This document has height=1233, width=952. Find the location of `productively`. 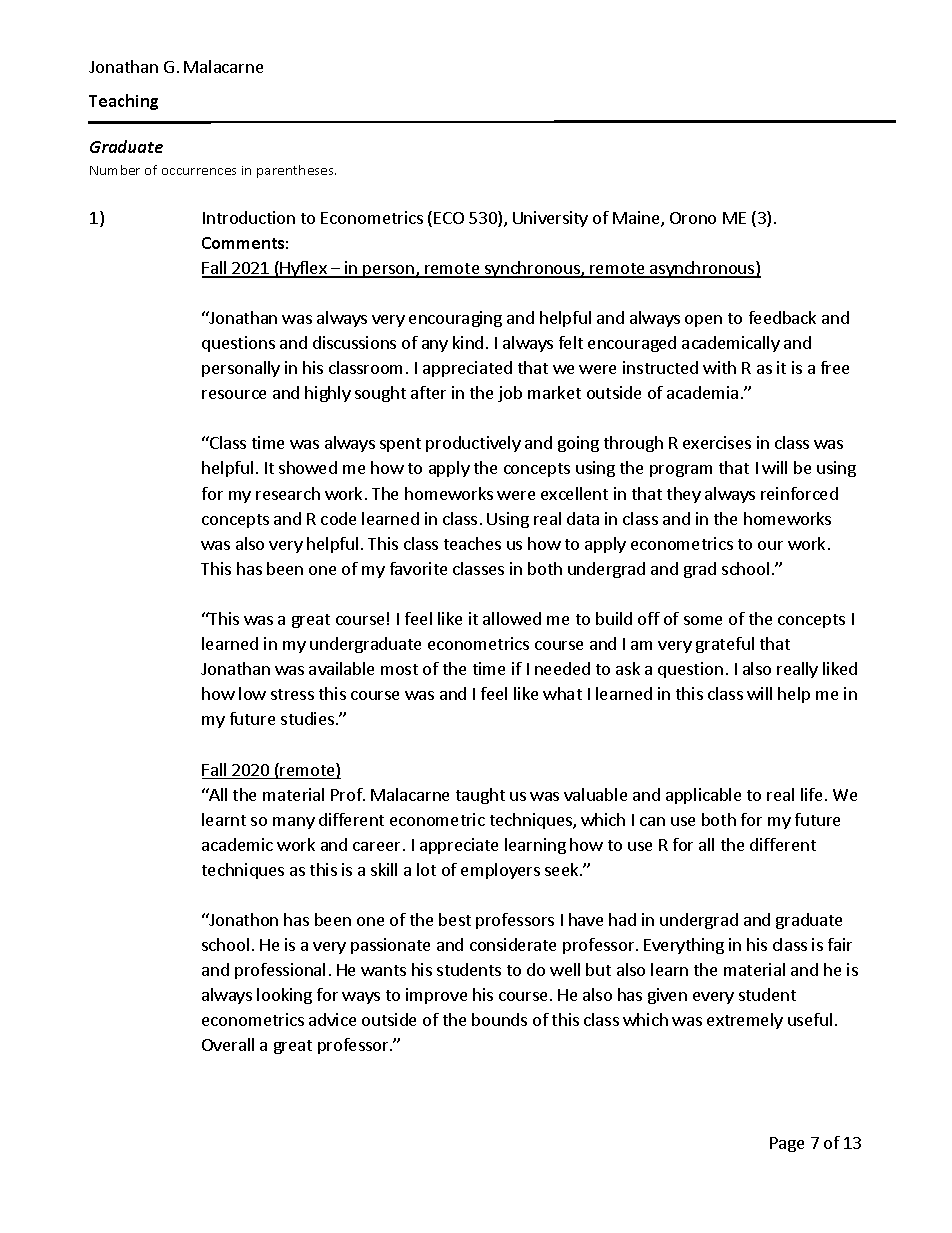

productively is located at coordinates (473, 444).
